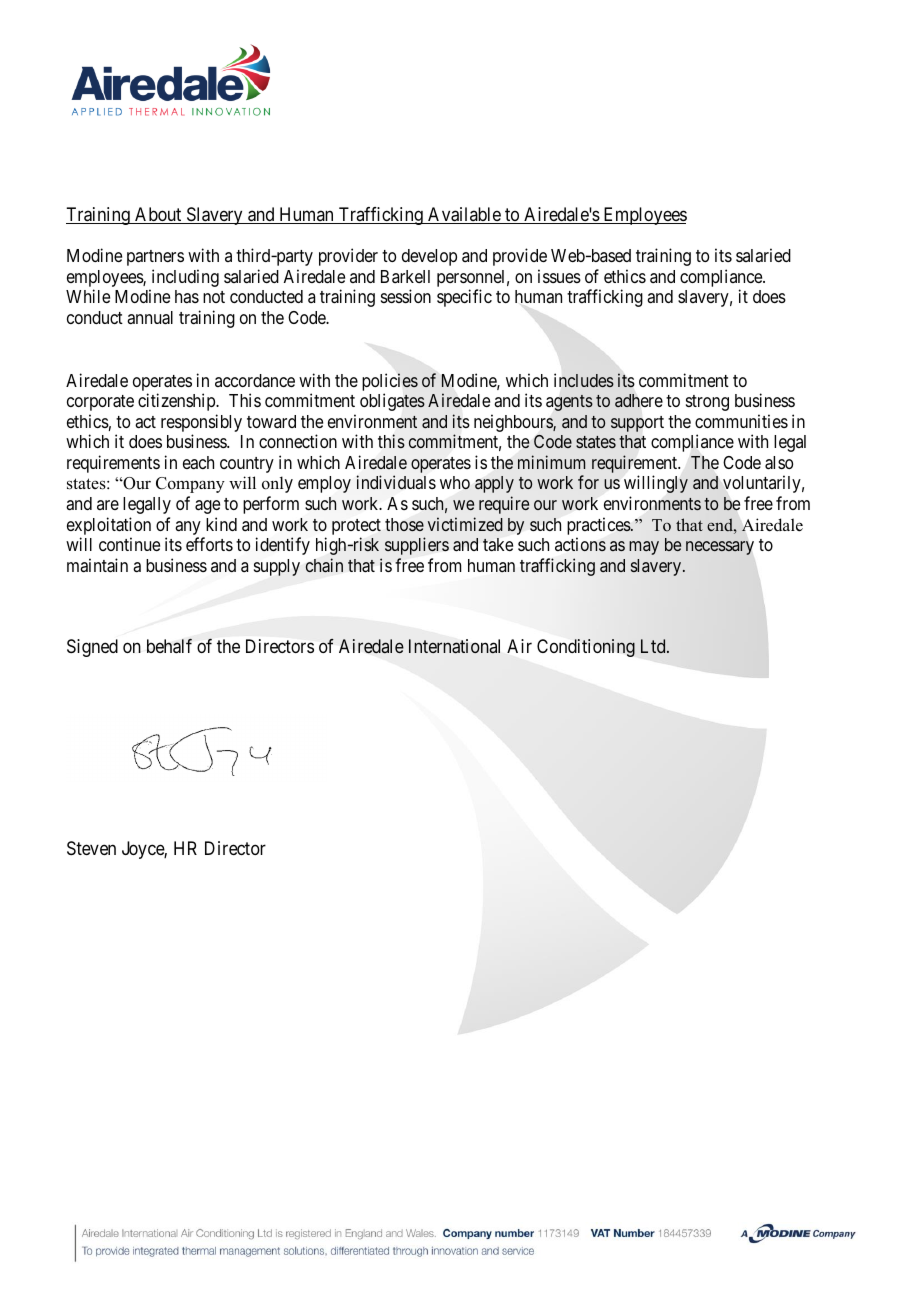  I want to click on policies, so click(390, 382).
